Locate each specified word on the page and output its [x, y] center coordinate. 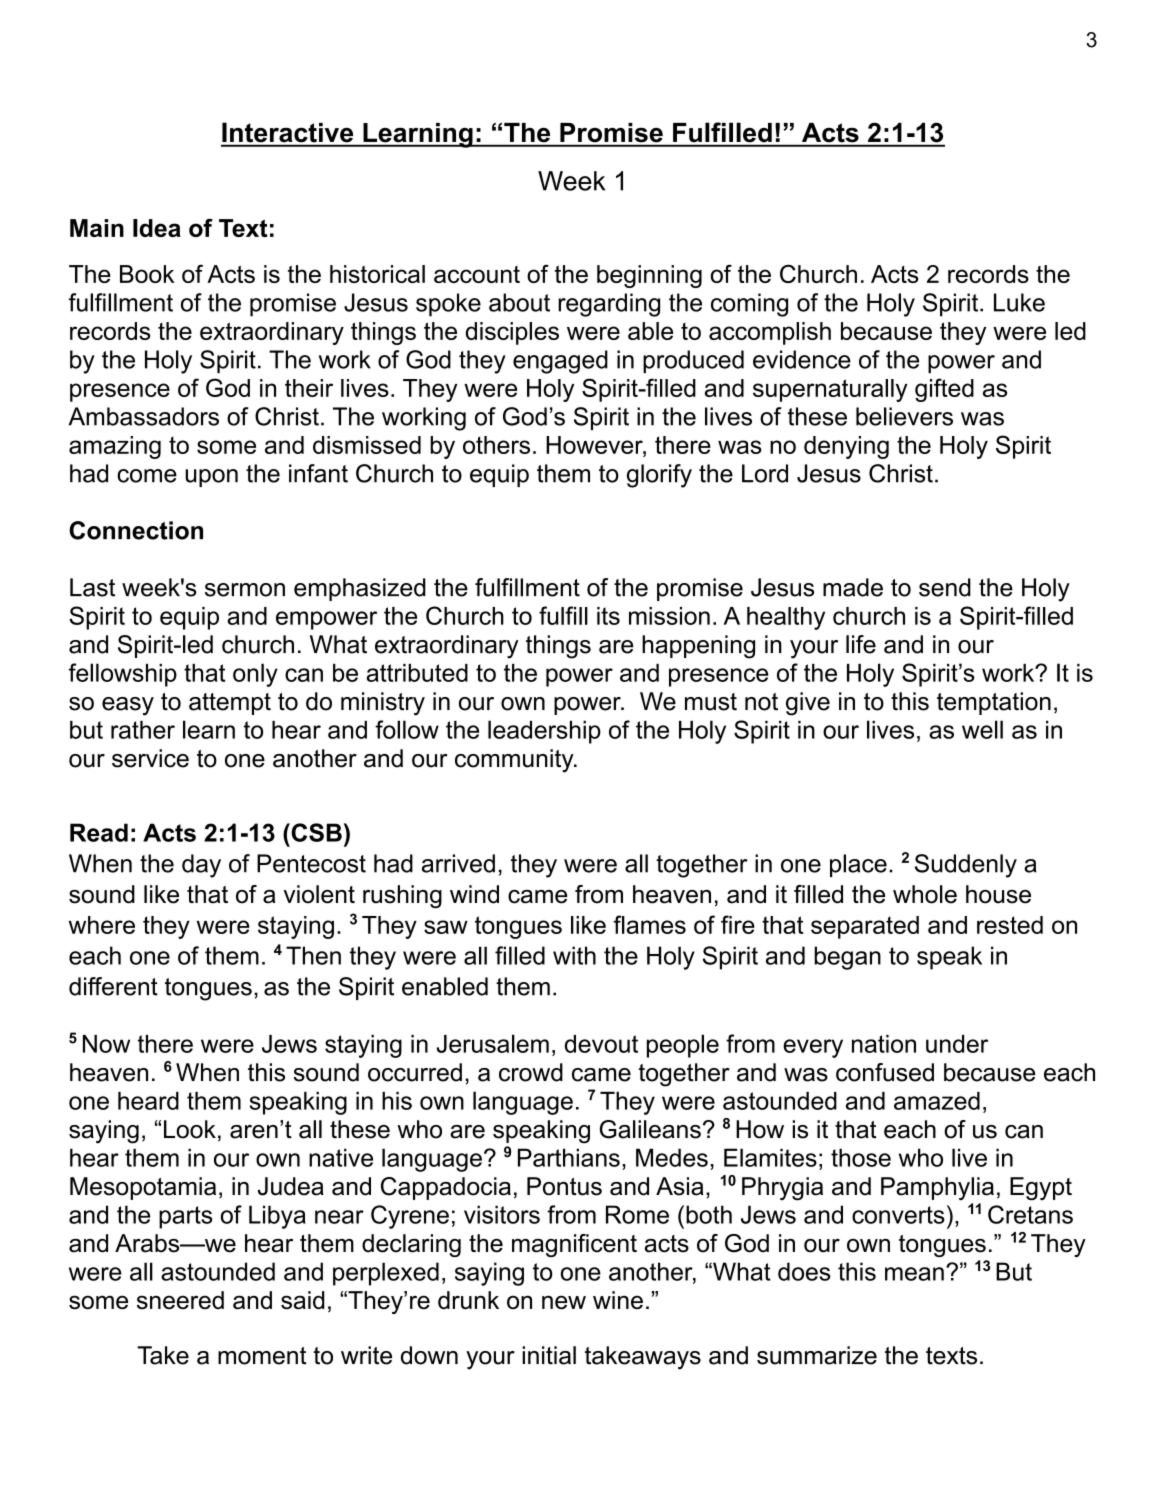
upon [211, 478]
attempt [230, 704]
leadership [544, 732]
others [496, 445]
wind [474, 894]
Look [190, 1129]
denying [846, 447]
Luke [1019, 302]
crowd [531, 1072]
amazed [937, 1101]
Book [147, 274]
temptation [994, 703]
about [519, 302]
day [201, 866]
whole [925, 894]
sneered [180, 1300]
